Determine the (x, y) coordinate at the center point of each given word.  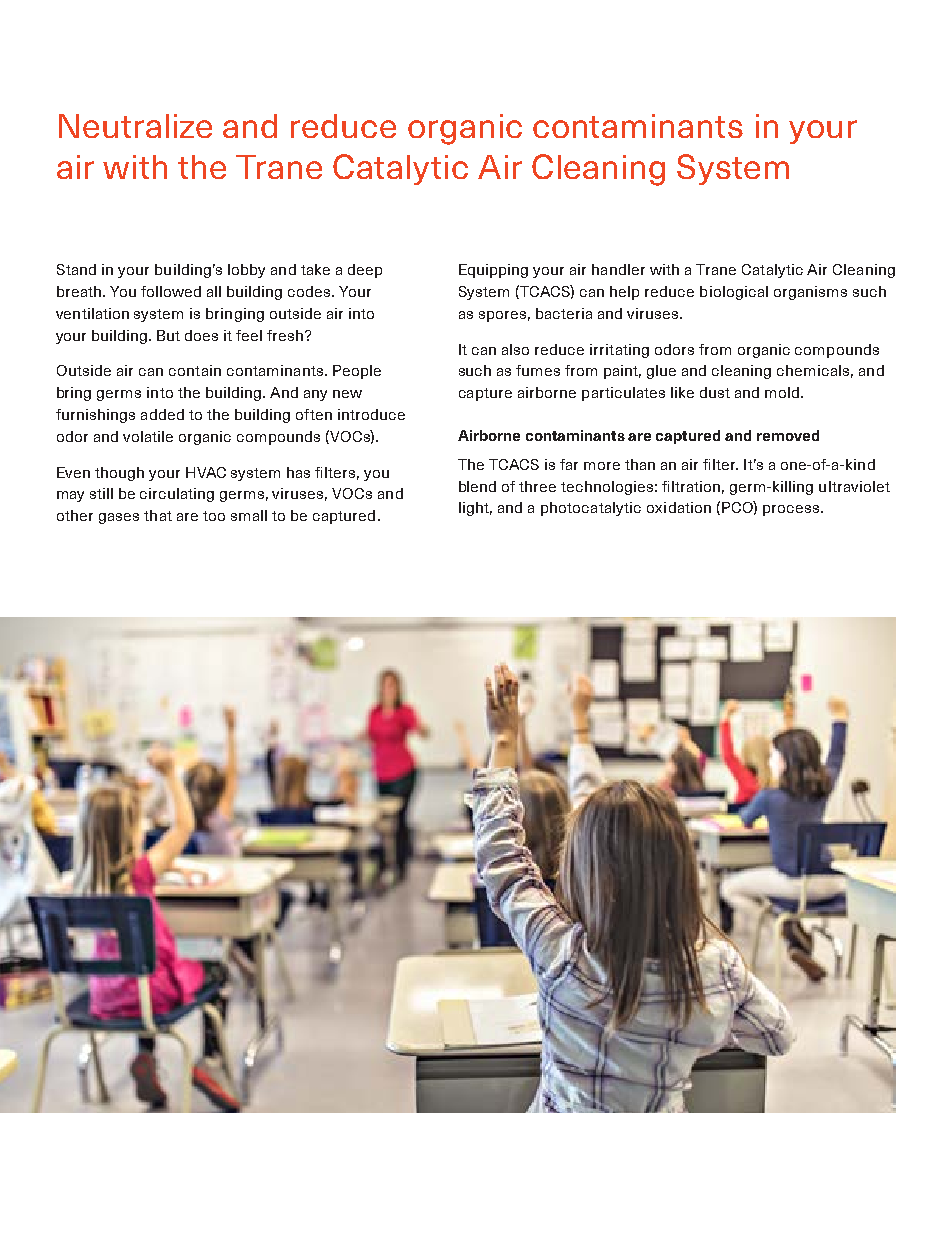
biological (734, 293)
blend (477, 486)
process (791, 510)
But (168, 335)
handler (618, 269)
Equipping (493, 271)
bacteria (564, 313)
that (158, 515)
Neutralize (135, 126)
